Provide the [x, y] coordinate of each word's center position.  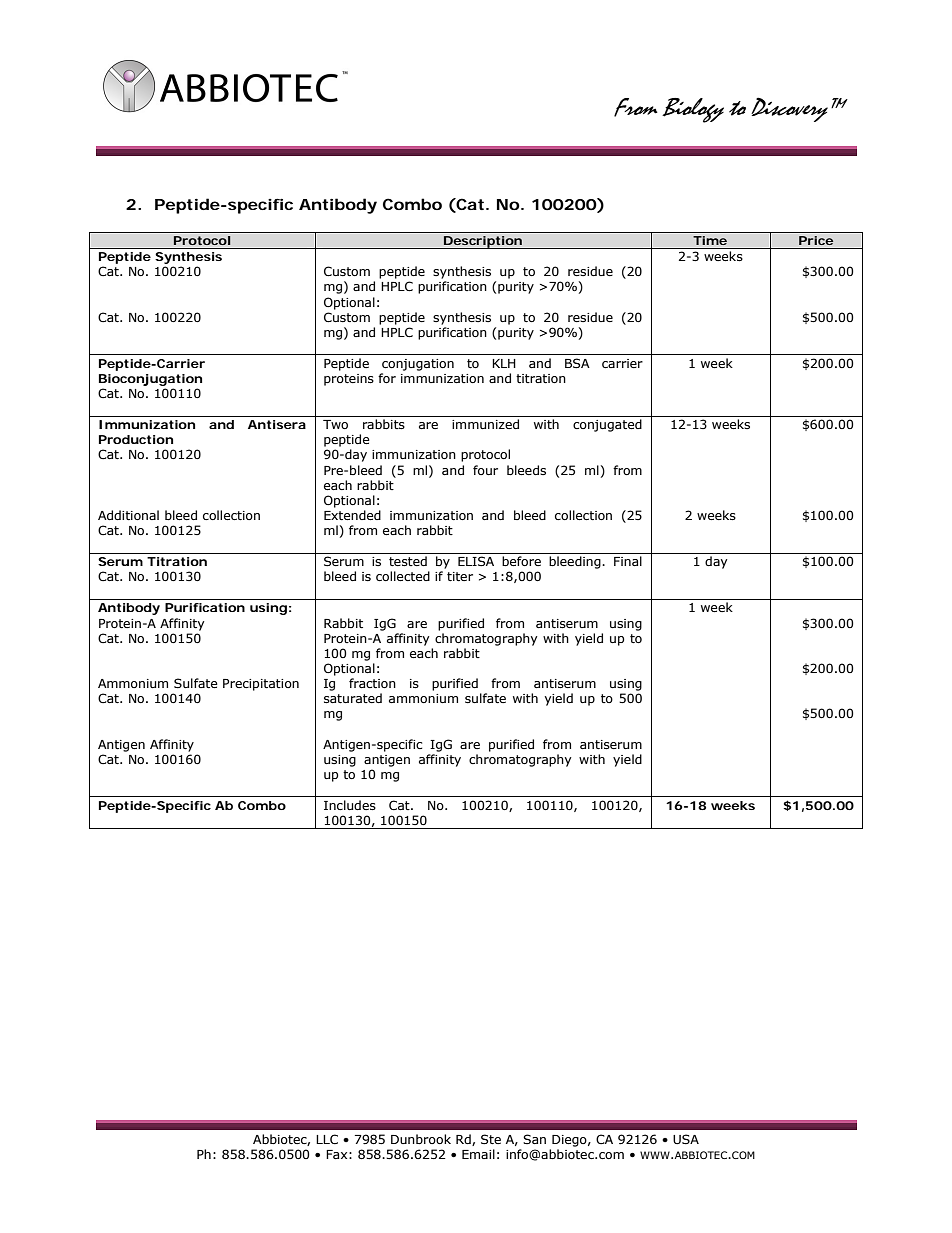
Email [478, 1154]
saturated [353, 698]
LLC [327, 1139]
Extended [352, 515]
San [534, 1139]
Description [482, 242]
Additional [128, 515]
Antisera [277, 424]
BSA [577, 363]
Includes [350, 805]
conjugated [607, 425]
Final [628, 561]
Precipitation [261, 685]
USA [686, 1139]
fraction [372, 683]
